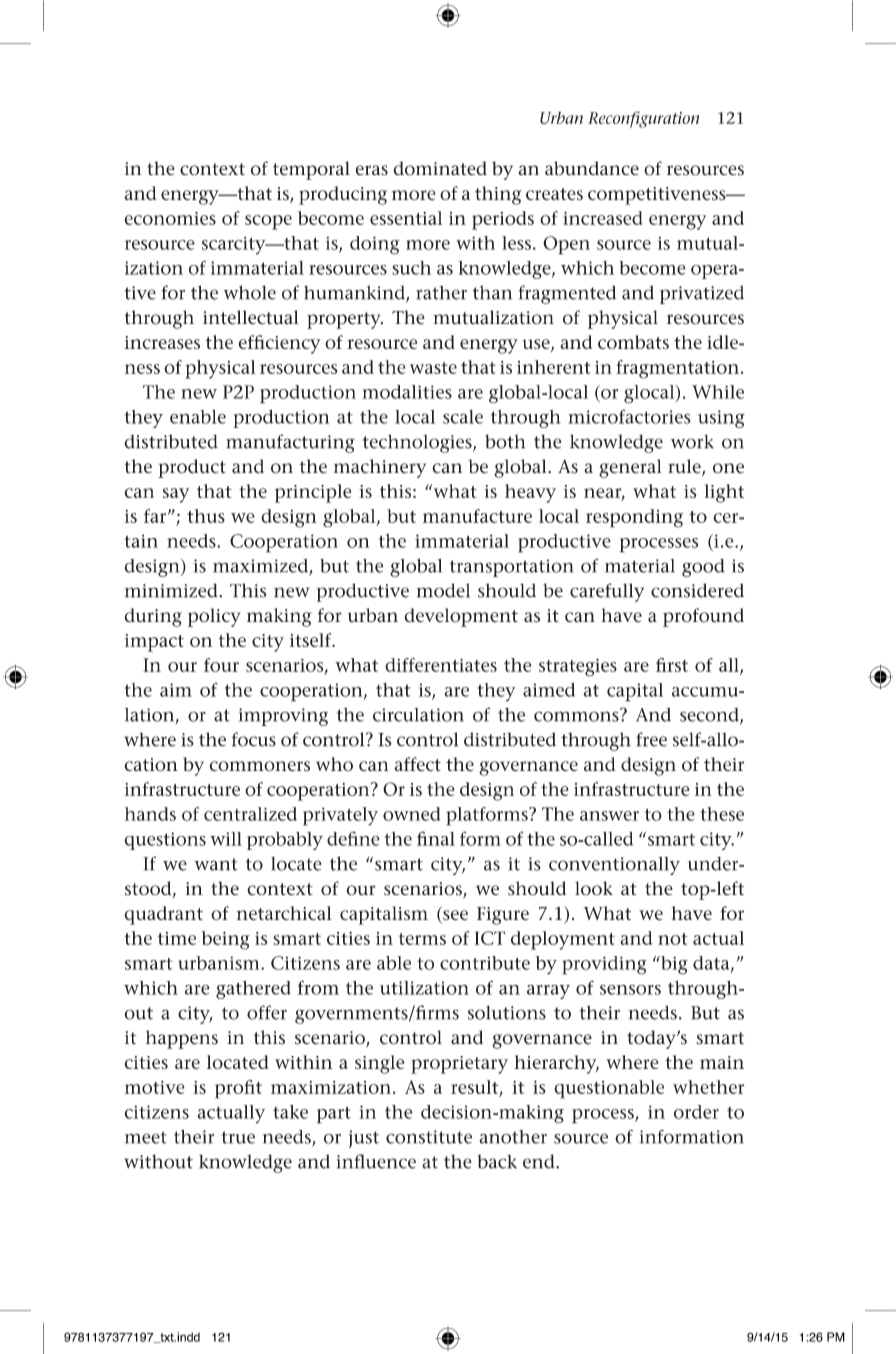 The image size is (896, 1354). What do you see at coordinates (477, 516) in the screenshot?
I see `manufacture` at bounding box center [477, 516].
